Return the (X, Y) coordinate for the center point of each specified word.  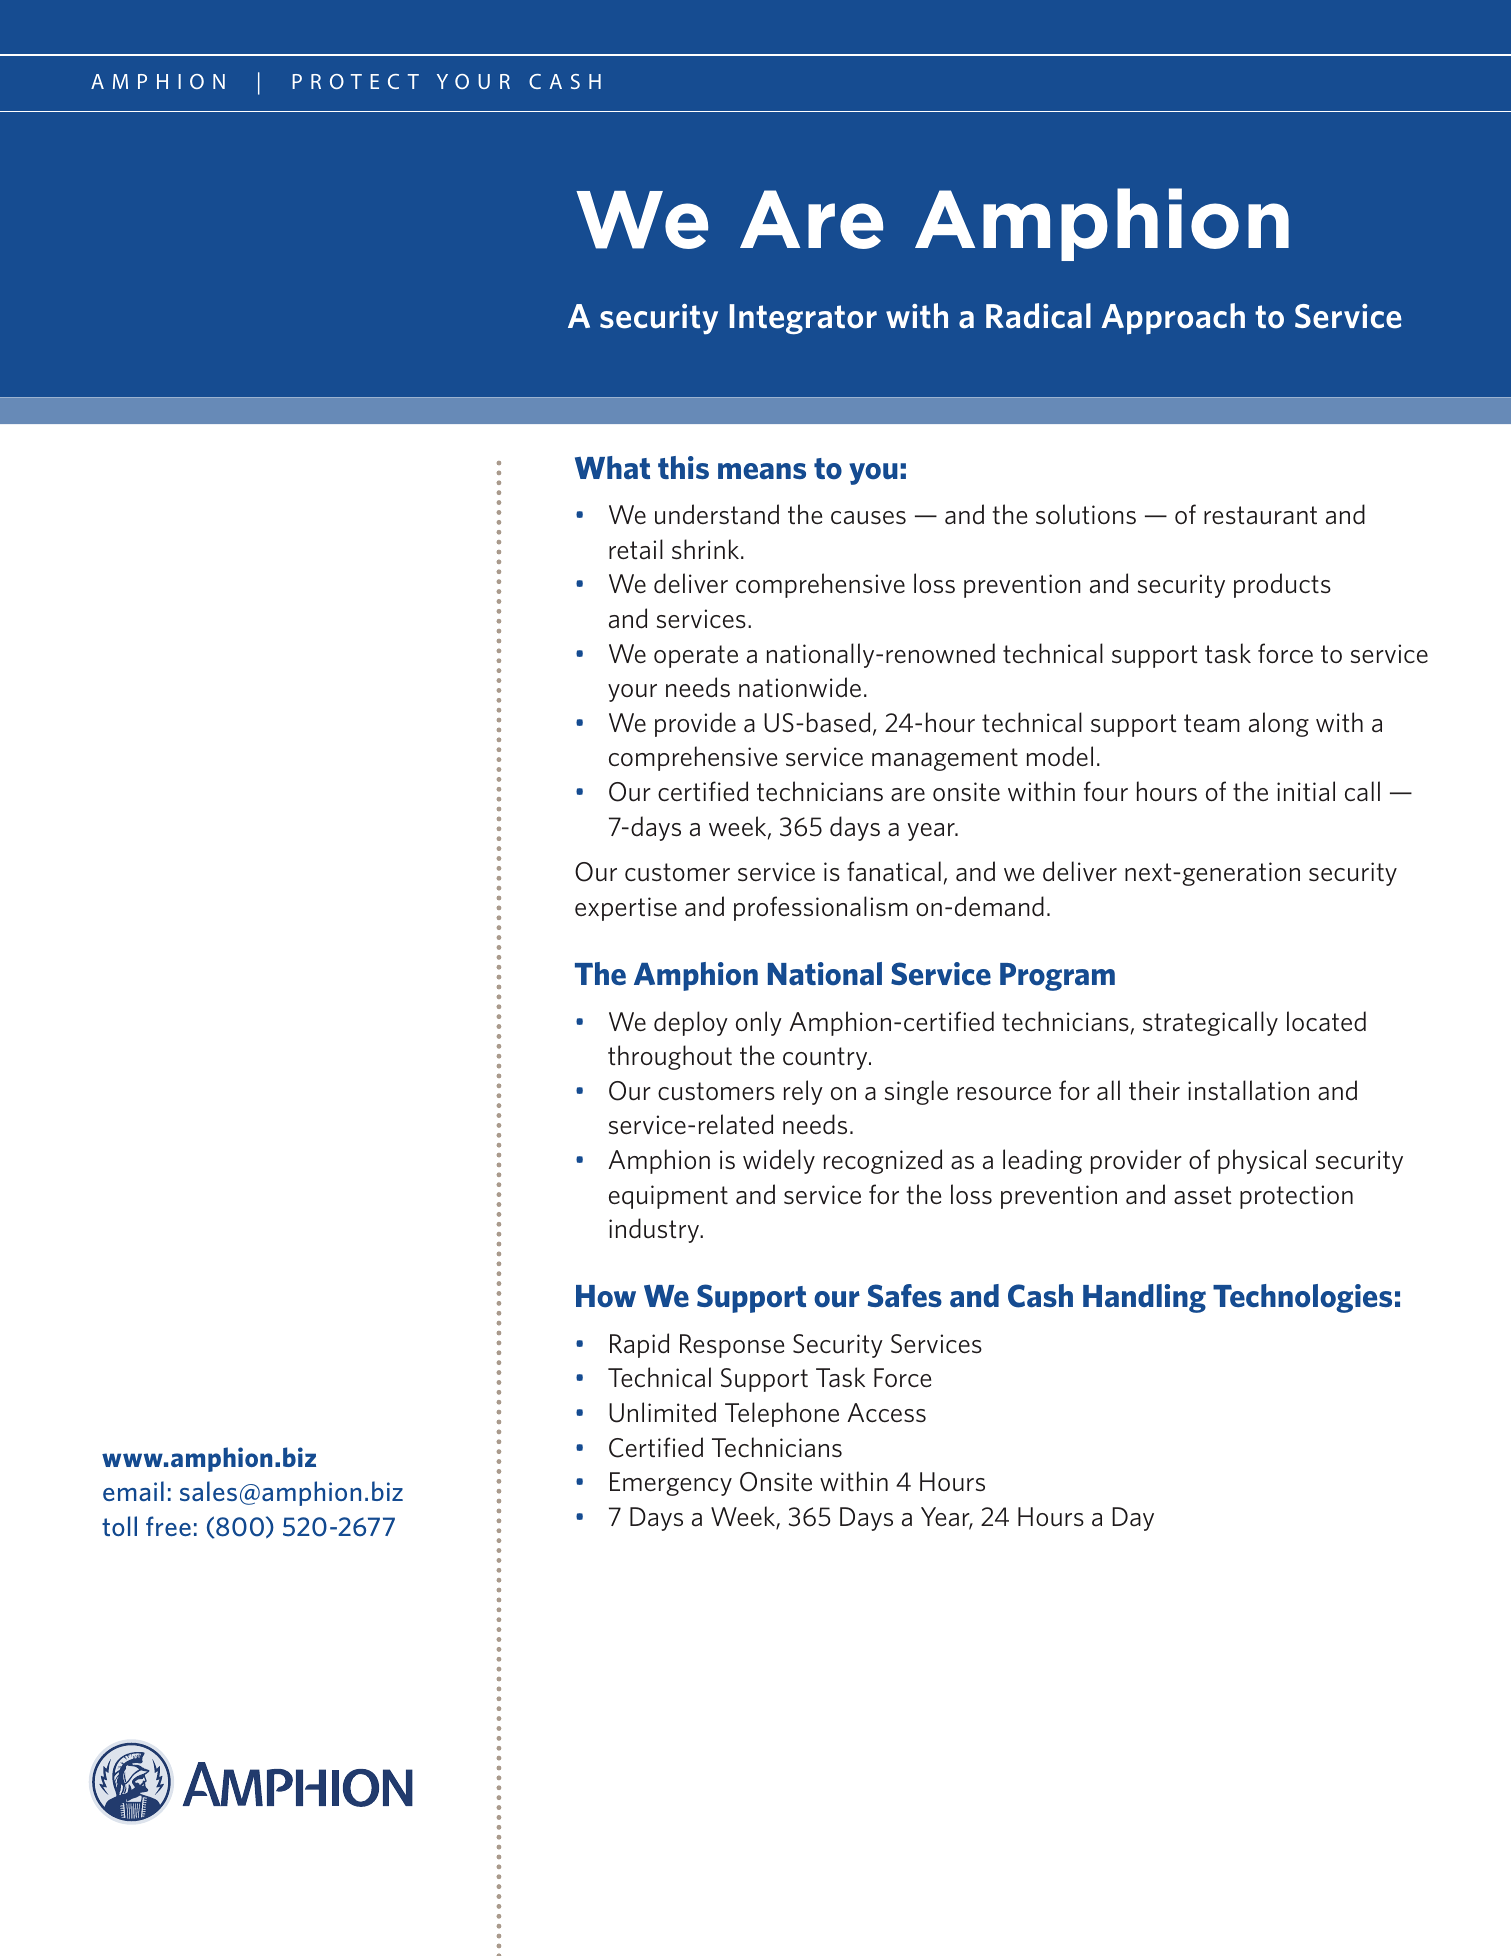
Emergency (671, 1484)
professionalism (821, 908)
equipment (668, 1197)
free (168, 1526)
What (612, 467)
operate (696, 656)
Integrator (803, 319)
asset (1203, 1195)
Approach (1173, 319)
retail (636, 549)
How (606, 1296)
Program (1057, 977)
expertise (626, 909)
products (1282, 585)
